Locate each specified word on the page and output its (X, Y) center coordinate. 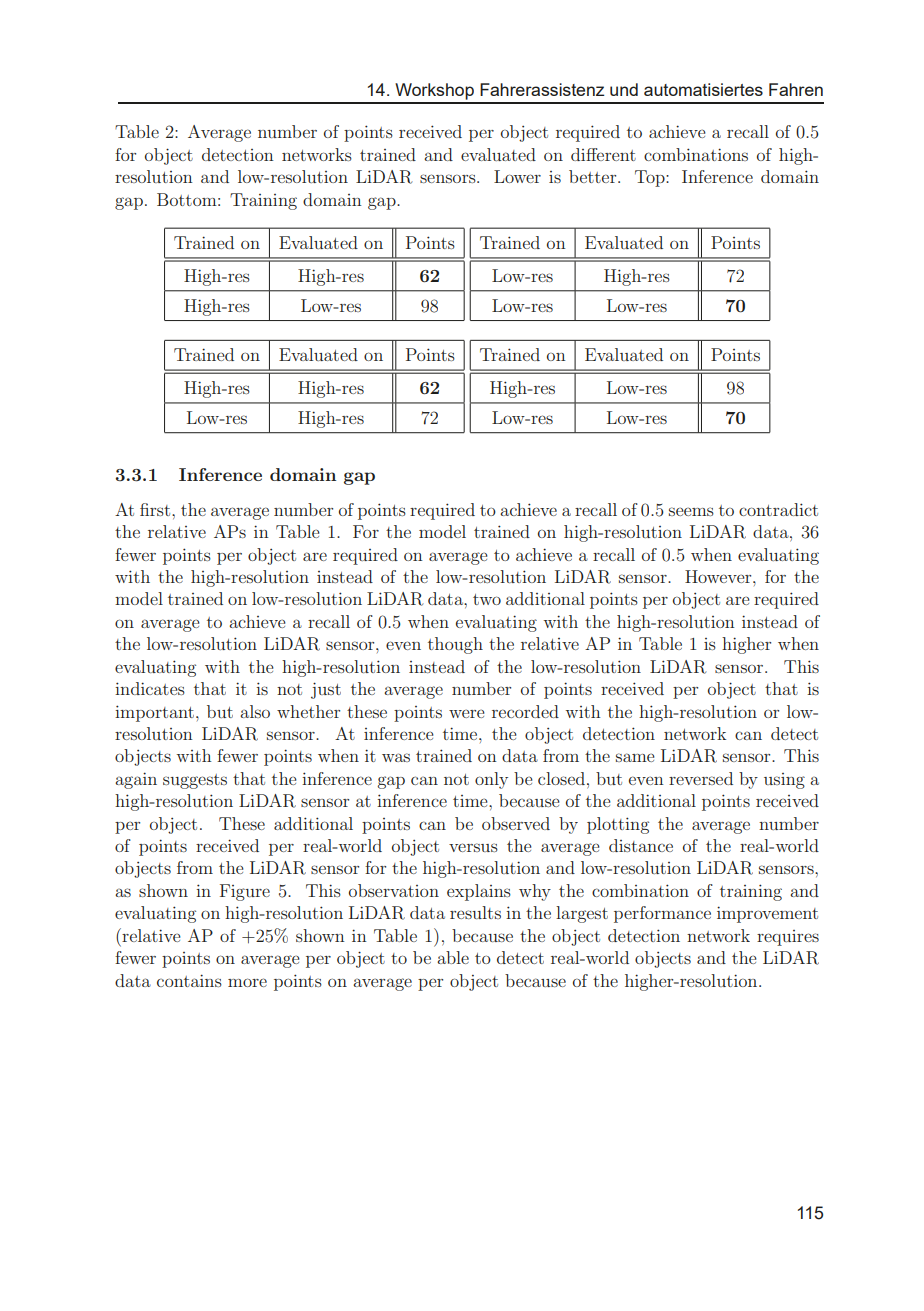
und (624, 89)
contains (189, 980)
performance (662, 914)
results (475, 912)
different (603, 154)
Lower (517, 176)
